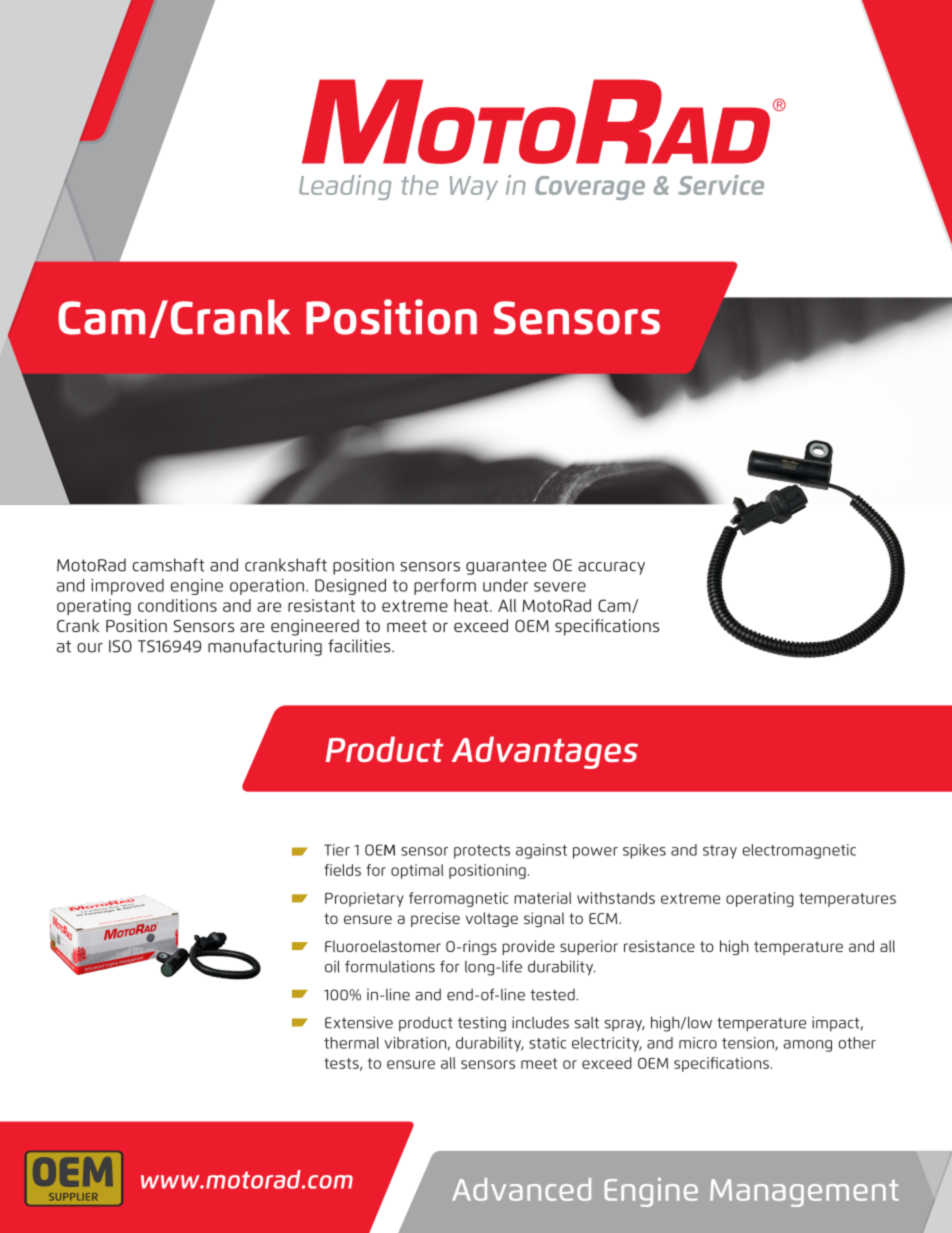  Describe the element at coordinates (547, 1043) in the page. I see `static` at that location.
